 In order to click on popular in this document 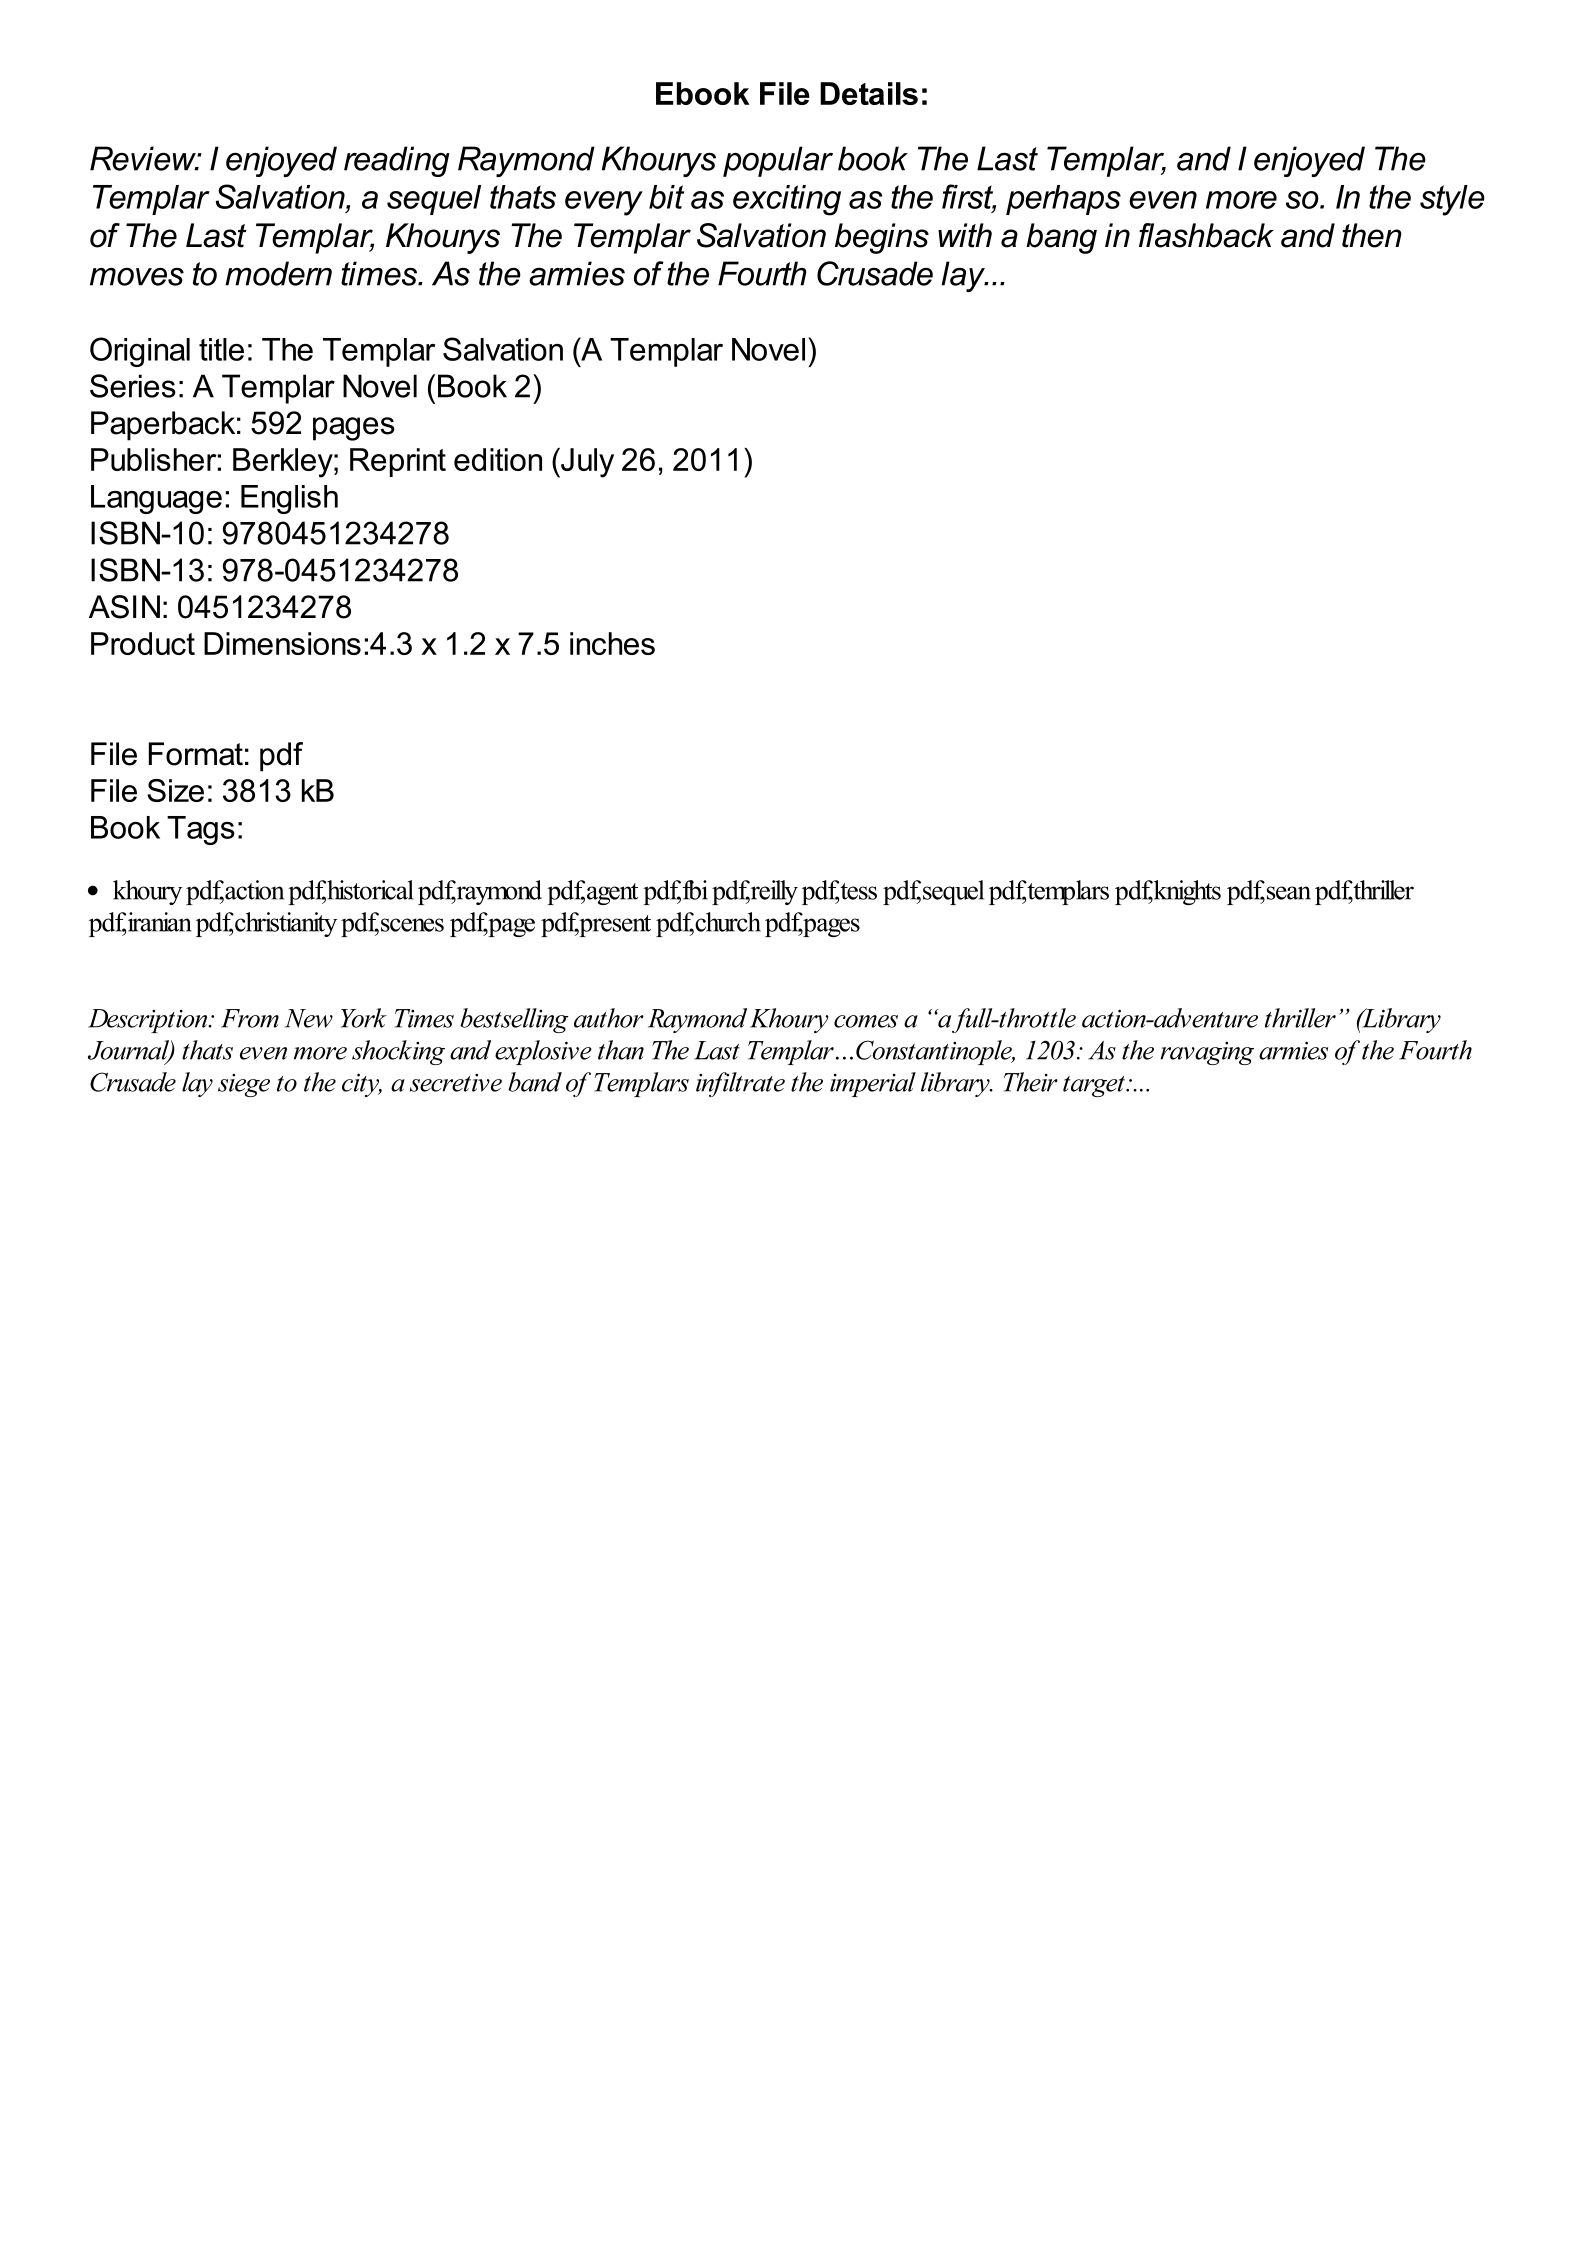, I will do `click(778, 161)`.
